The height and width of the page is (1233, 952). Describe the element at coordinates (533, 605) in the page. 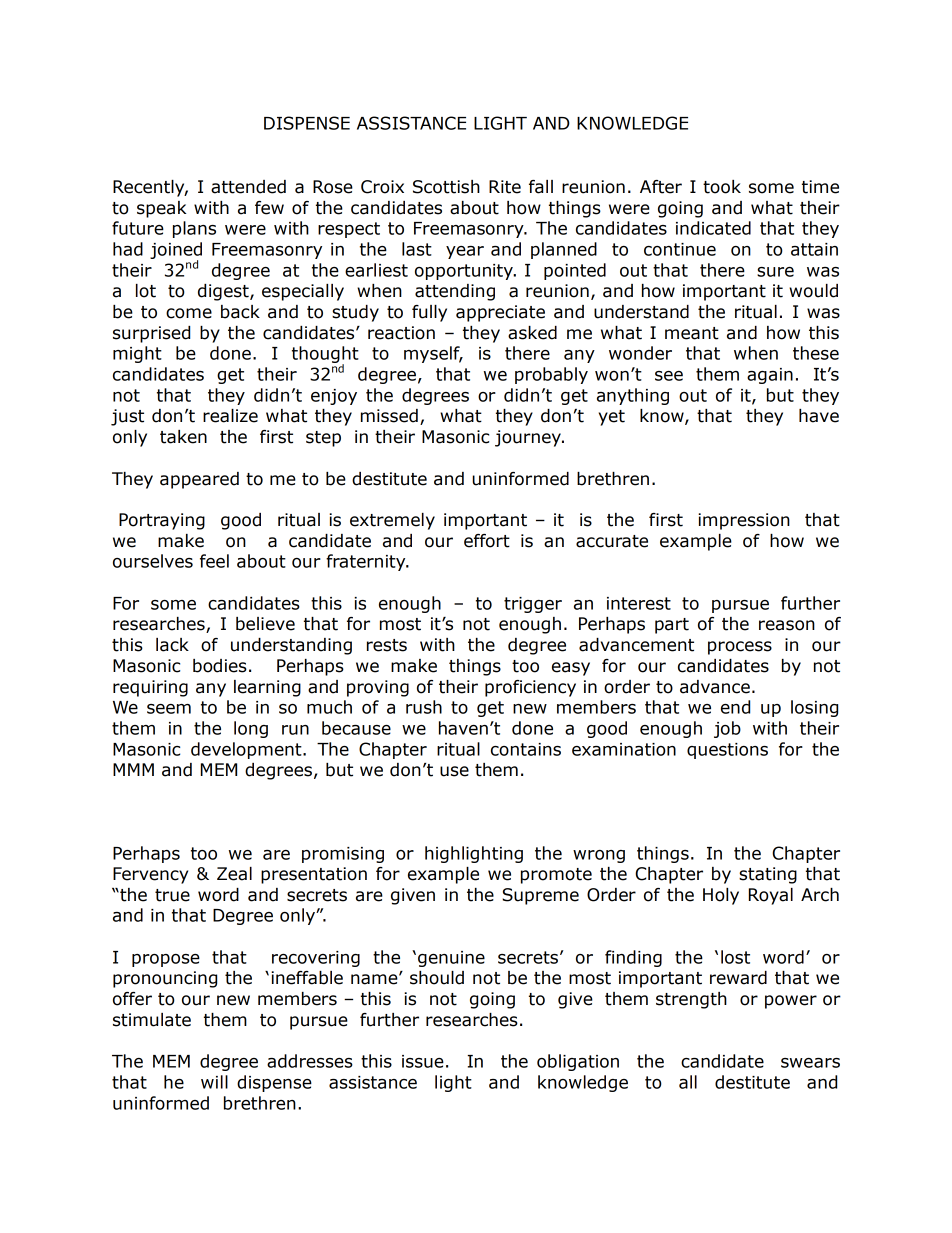

I see `trigger` at that location.
